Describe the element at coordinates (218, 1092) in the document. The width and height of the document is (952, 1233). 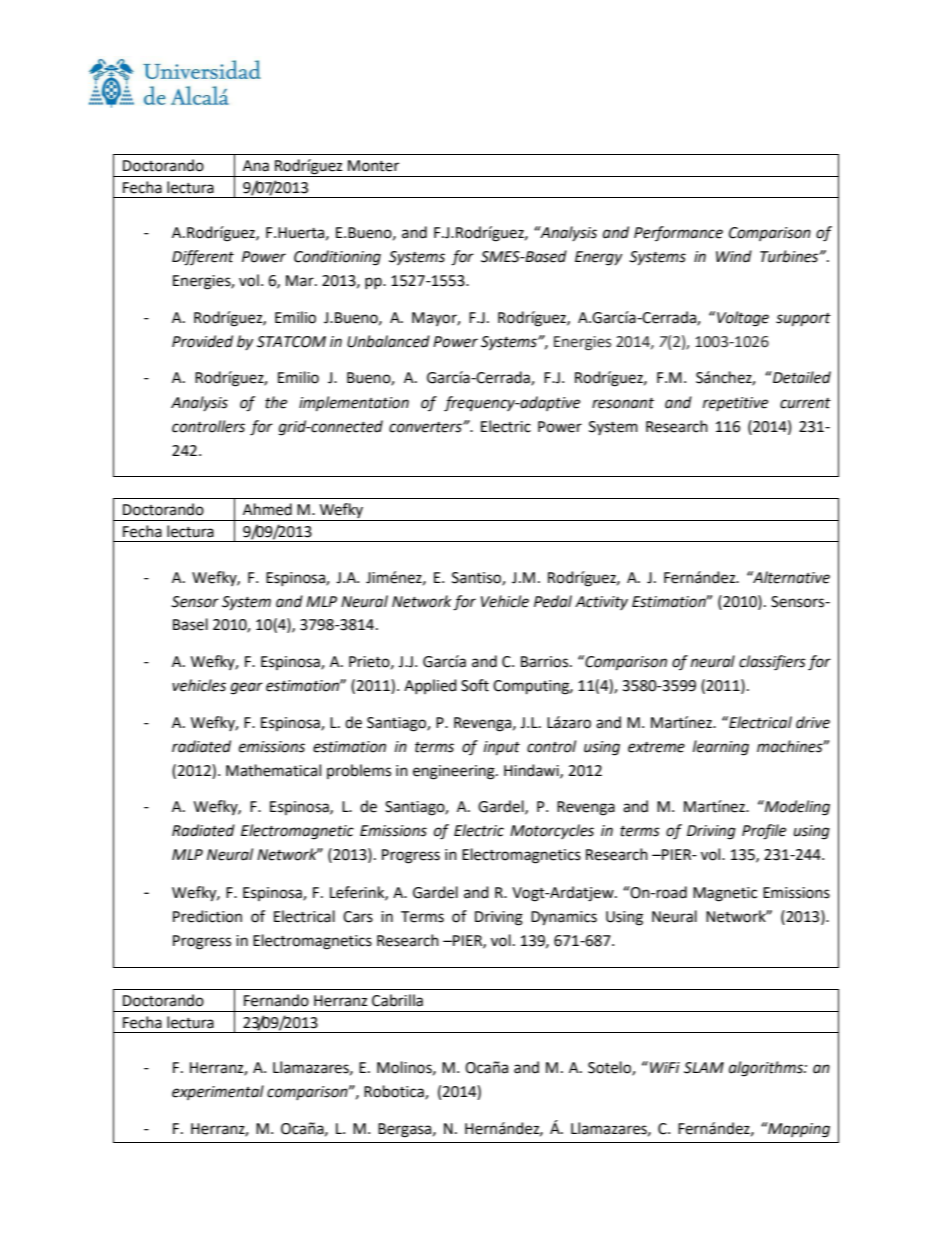
I see `experimental` at that location.
